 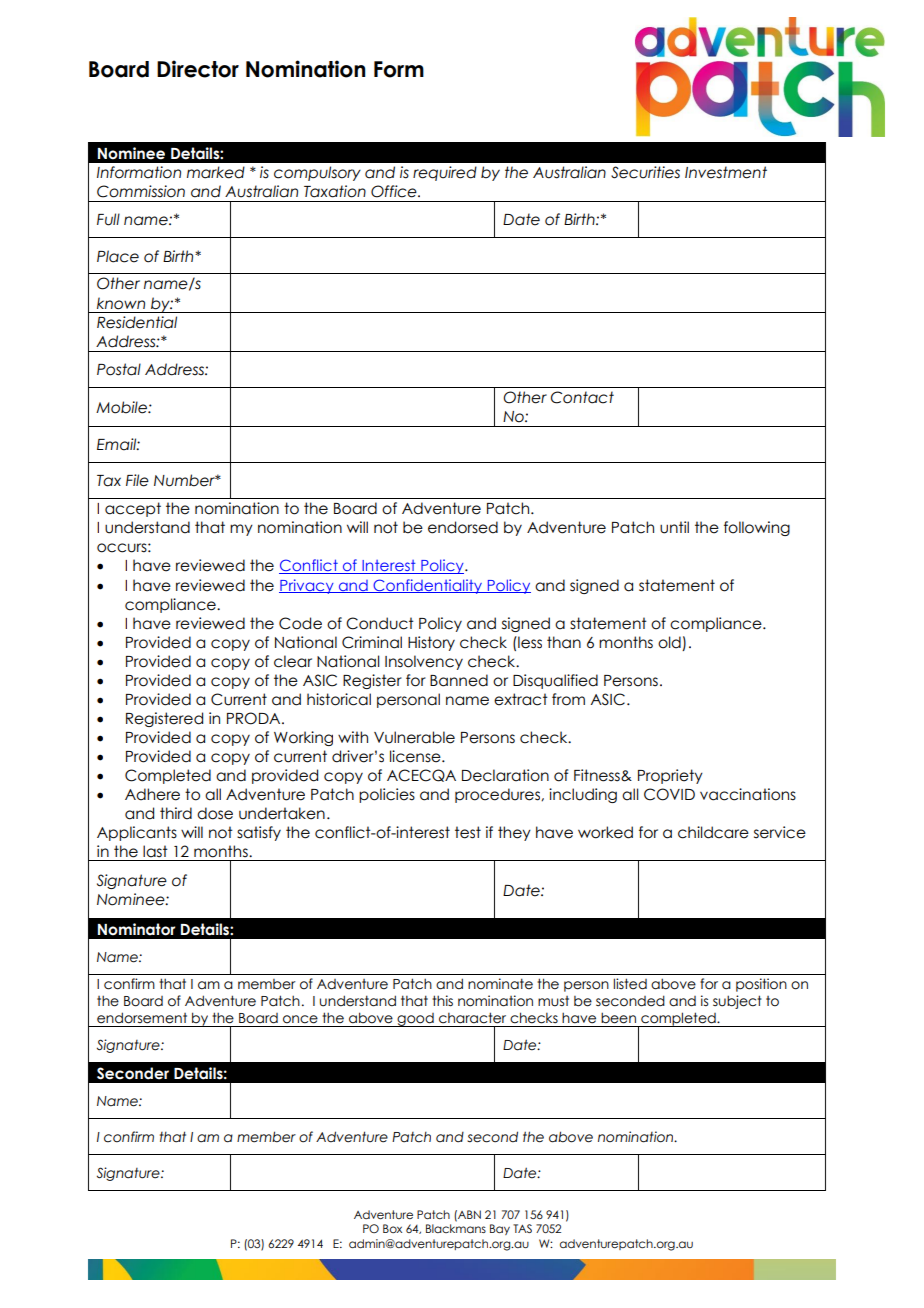 I want to click on old, so click(x=669, y=642).
